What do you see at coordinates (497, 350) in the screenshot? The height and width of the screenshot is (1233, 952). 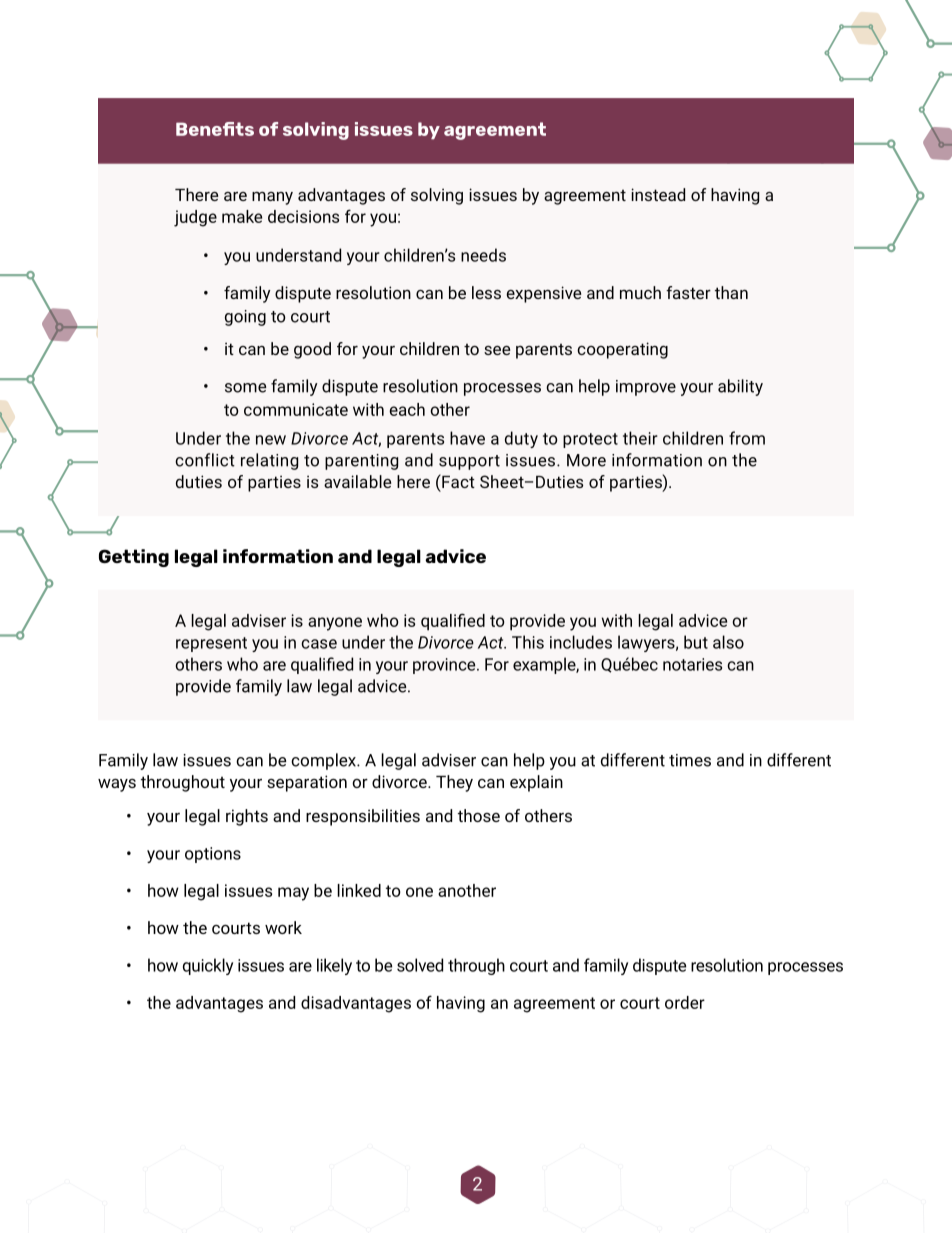 I see `see` at bounding box center [497, 350].
